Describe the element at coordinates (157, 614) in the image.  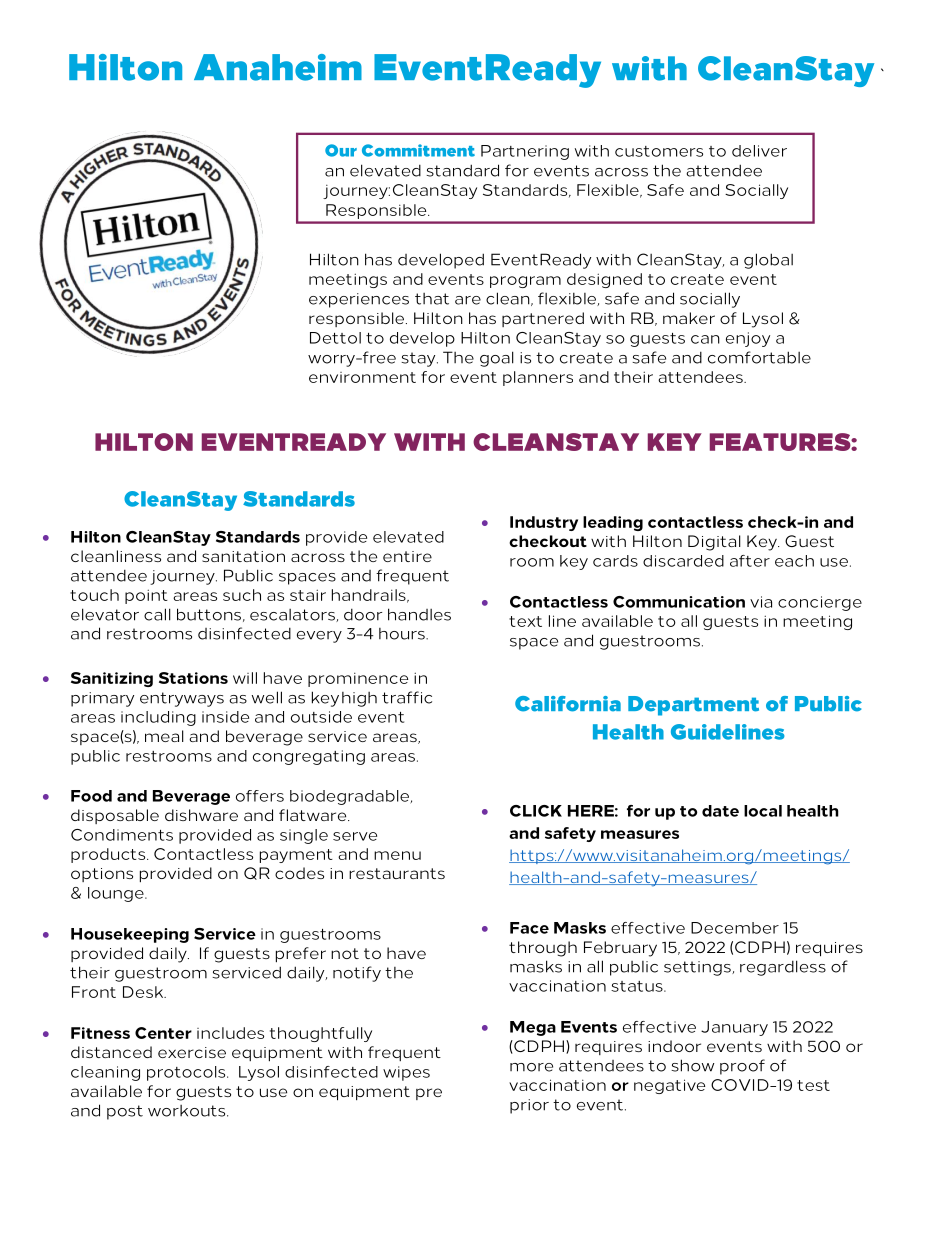
I see `call` at that location.
